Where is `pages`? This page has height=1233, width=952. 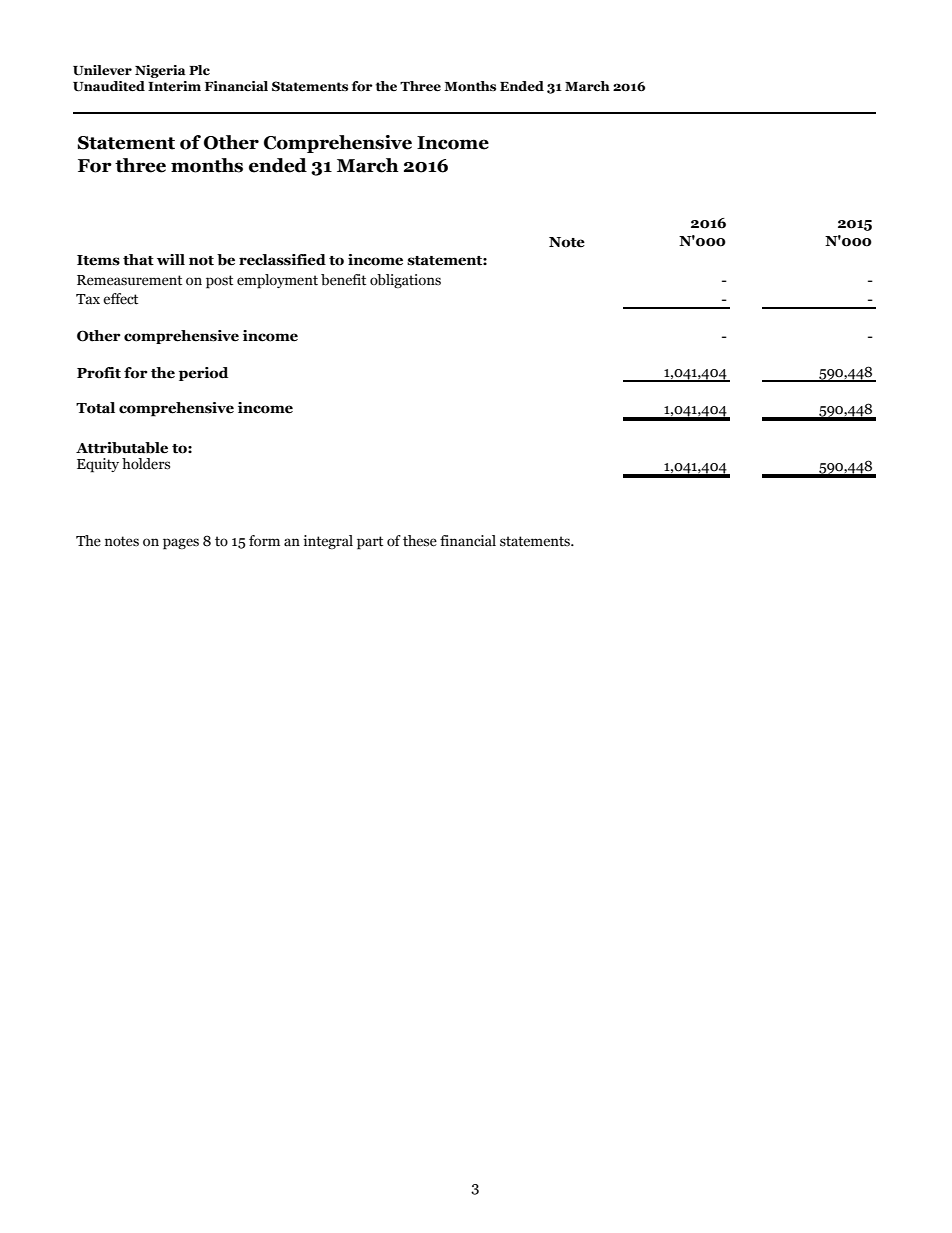
pages is located at coordinates (181, 544).
